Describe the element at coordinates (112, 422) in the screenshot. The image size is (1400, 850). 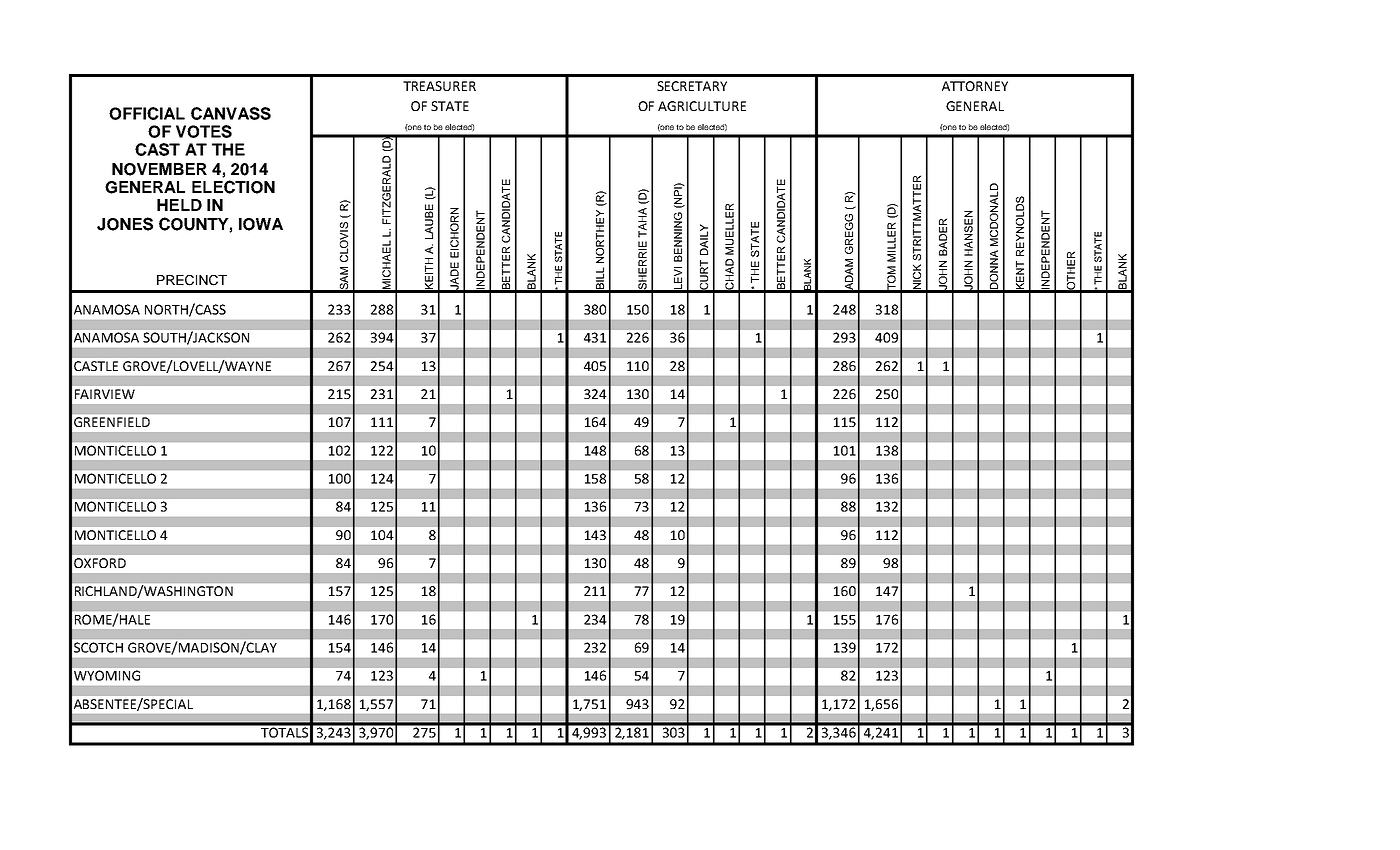
I see `GREENFIELD` at that location.
